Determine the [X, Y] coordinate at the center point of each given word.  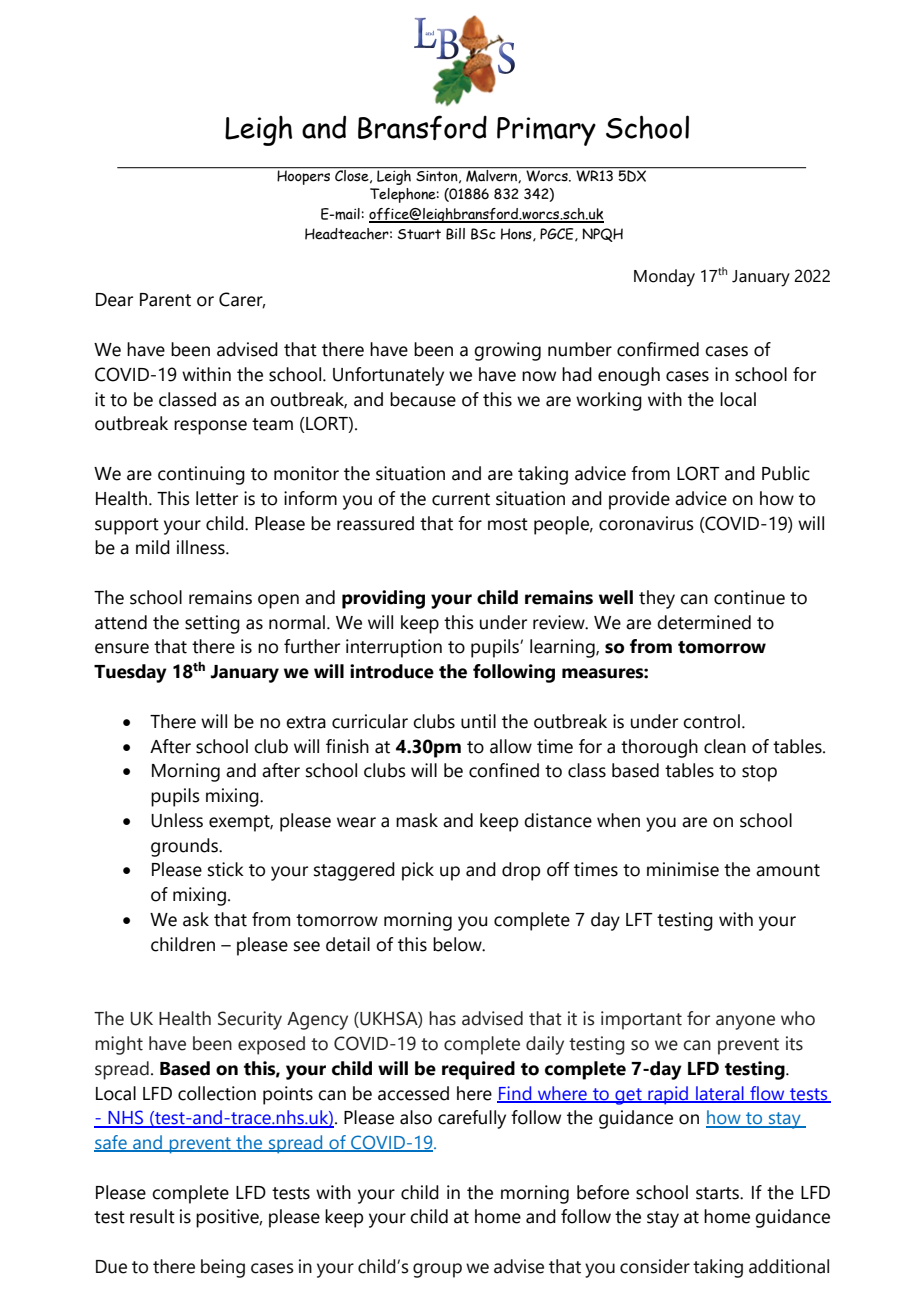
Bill [455, 234]
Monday [664, 278]
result [152, 1216]
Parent [165, 300]
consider [655, 1266]
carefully [472, 1119]
